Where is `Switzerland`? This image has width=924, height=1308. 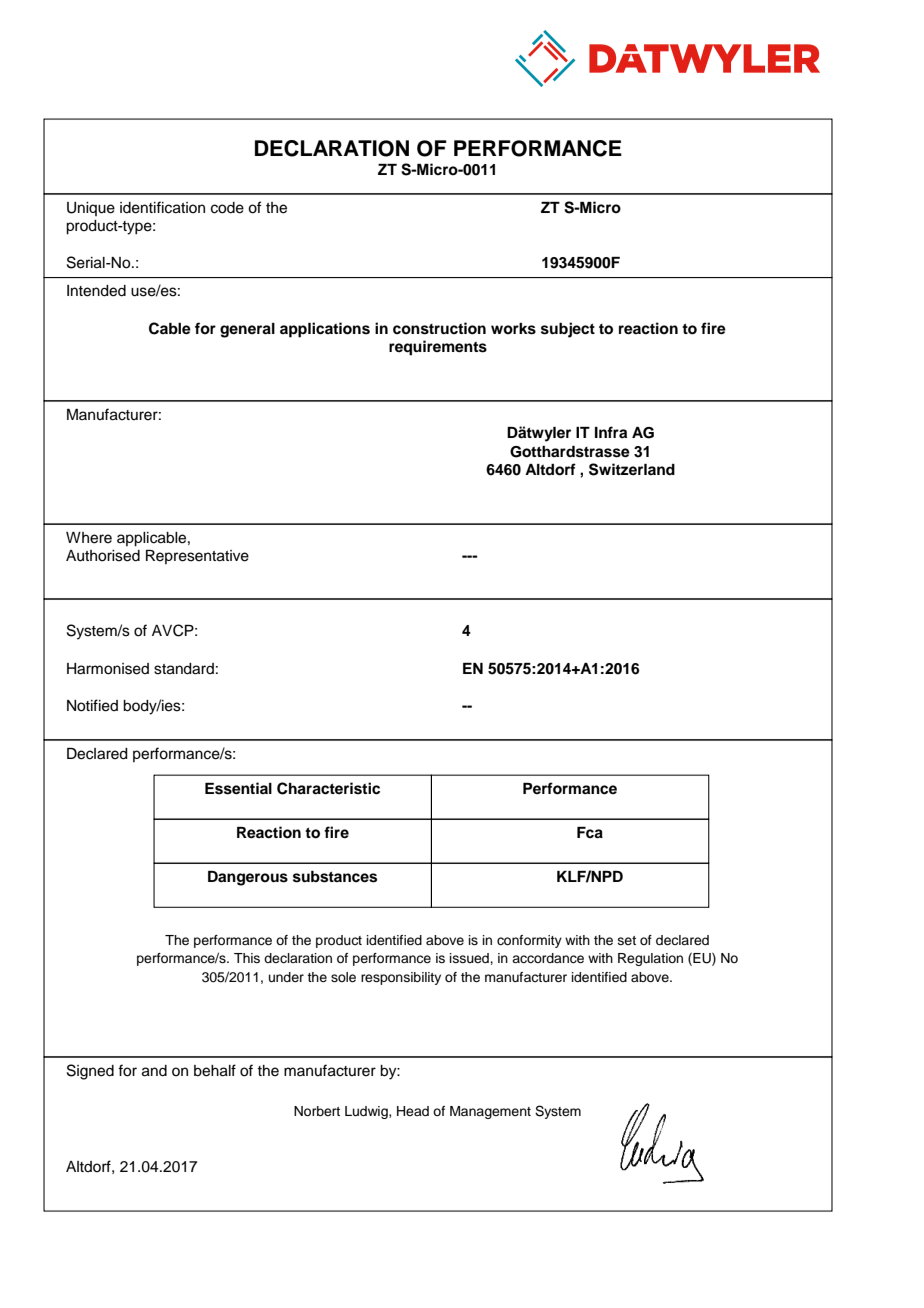
Switzerland is located at coordinates (632, 469).
